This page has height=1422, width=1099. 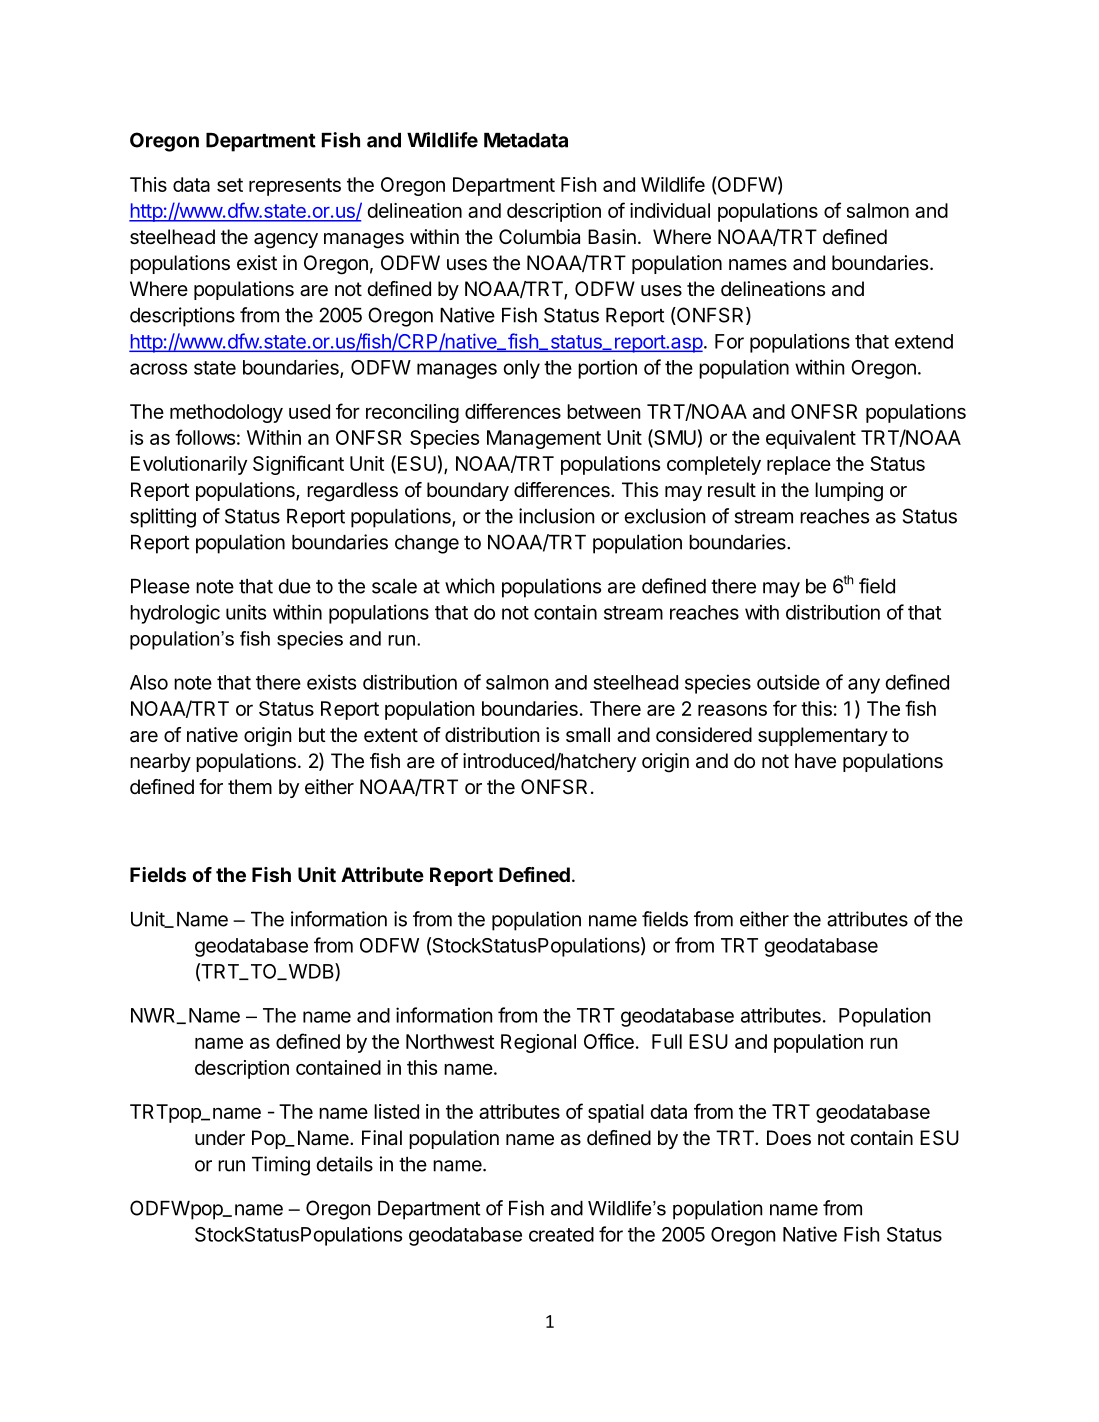 What do you see at coordinates (588, 735) in the page?
I see `small` at bounding box center [588, 735].
